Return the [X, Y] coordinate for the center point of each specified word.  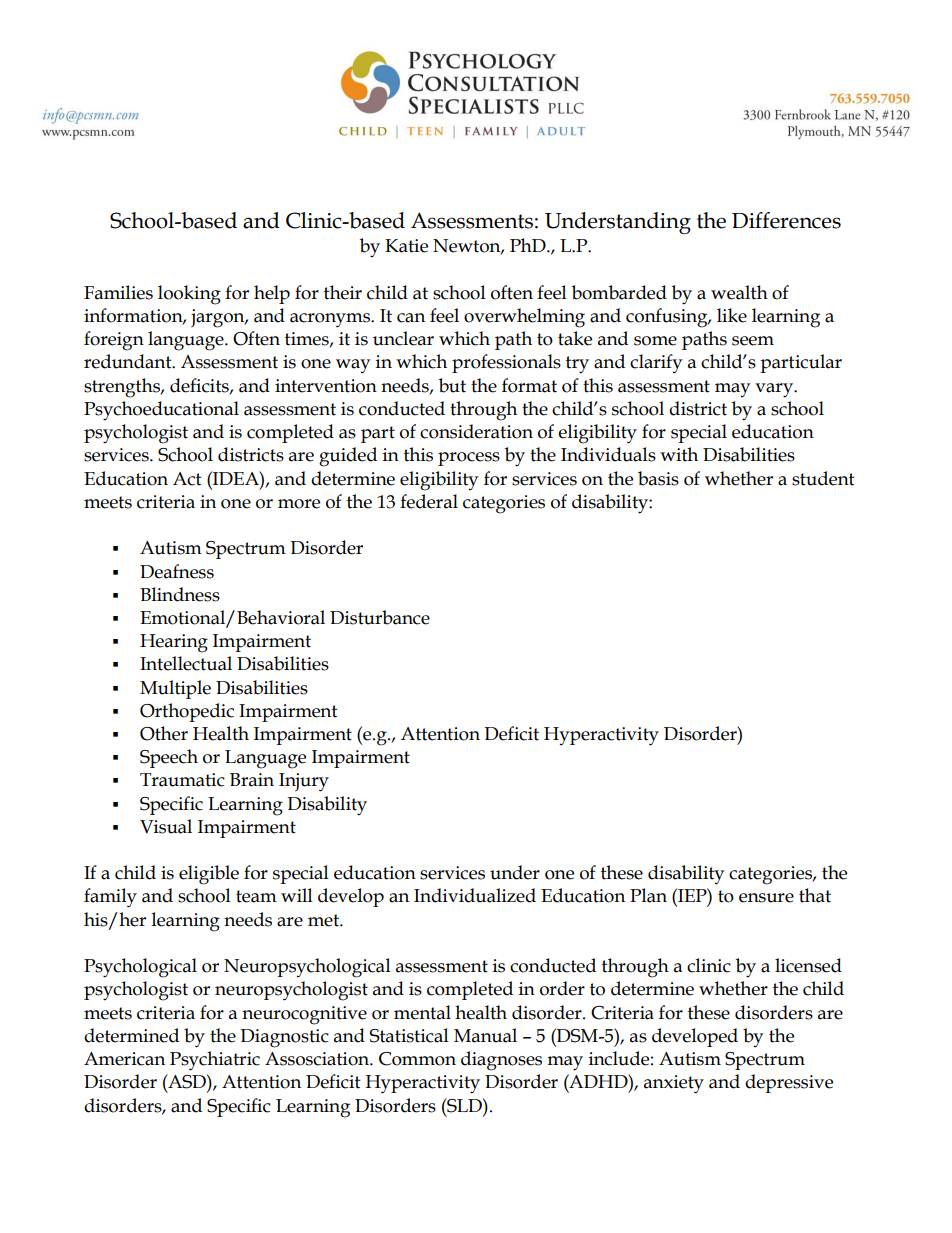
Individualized [475, 895]
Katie [406, 246]
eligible [209, 875]
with [679, 454]
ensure [766, 898]
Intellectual [186, 663]
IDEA [236, 478]
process [469, 459]
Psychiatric [215, 1061]
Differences [786, 220]
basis [658, 478]
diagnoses [501, 1061]
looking [189, 295]
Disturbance [380, 617]
